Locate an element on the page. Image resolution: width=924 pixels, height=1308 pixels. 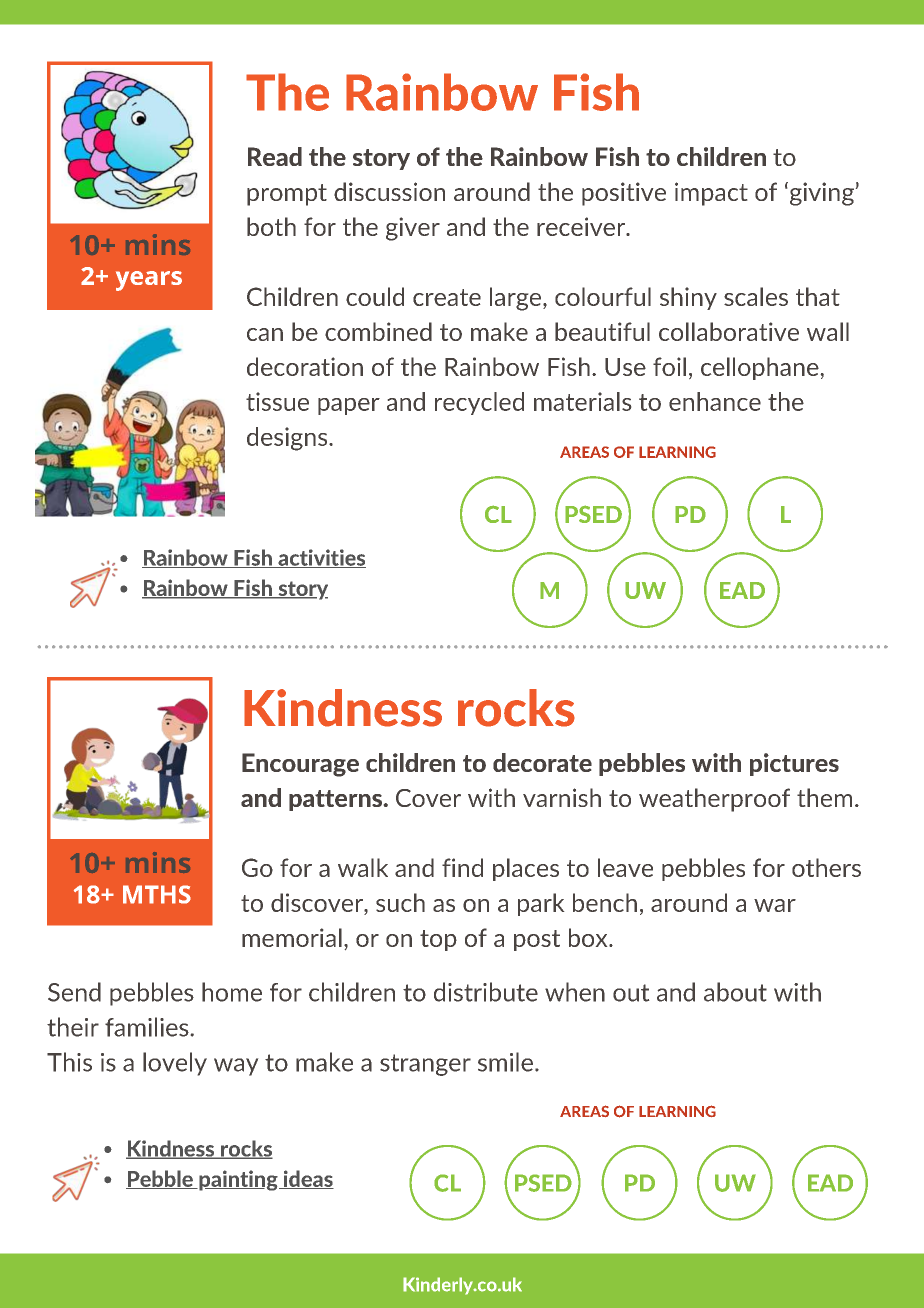
discussion is located at coordinates (389, 191).
